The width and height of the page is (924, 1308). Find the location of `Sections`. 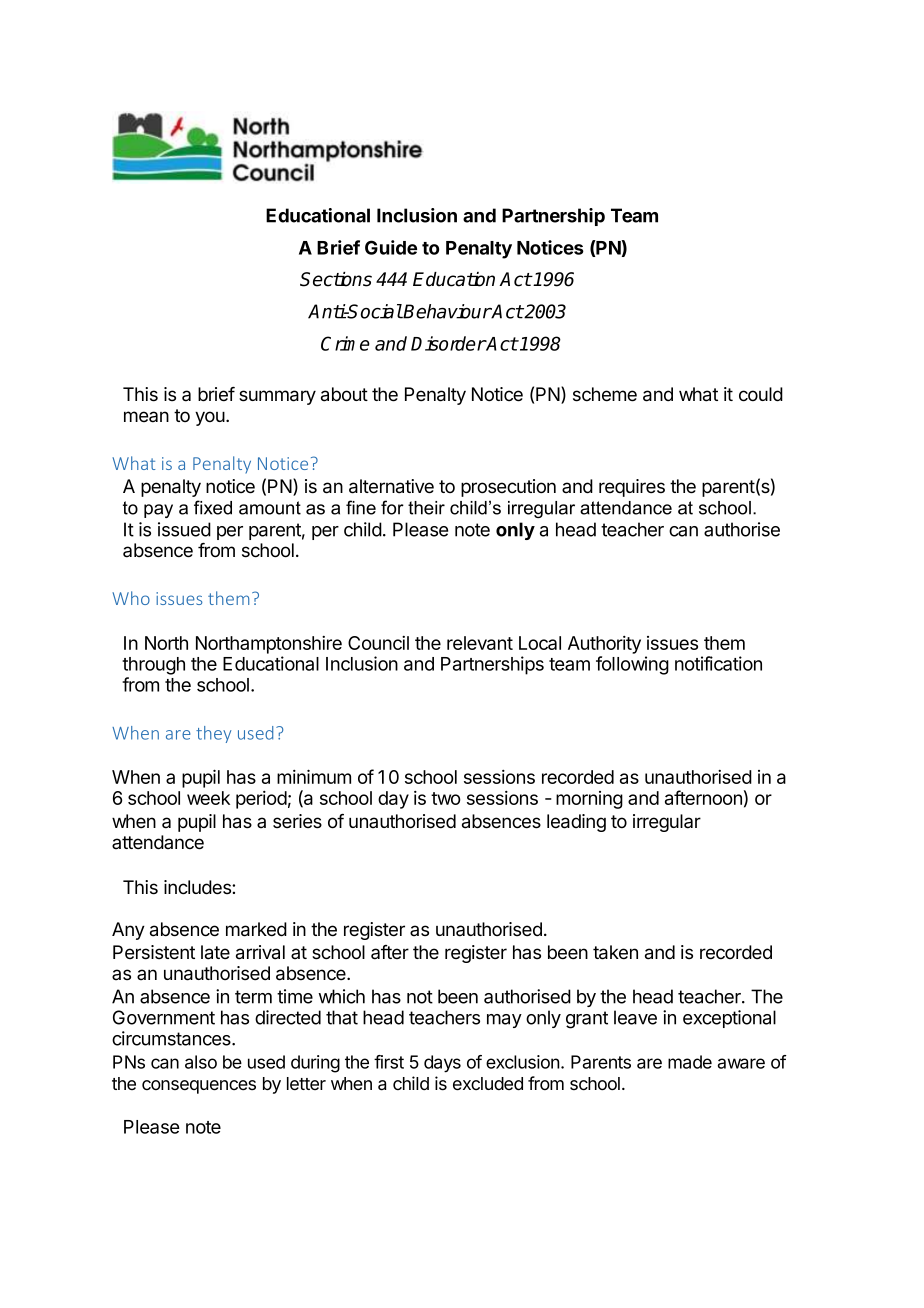

Sections is located at coordinates (336, 279).
